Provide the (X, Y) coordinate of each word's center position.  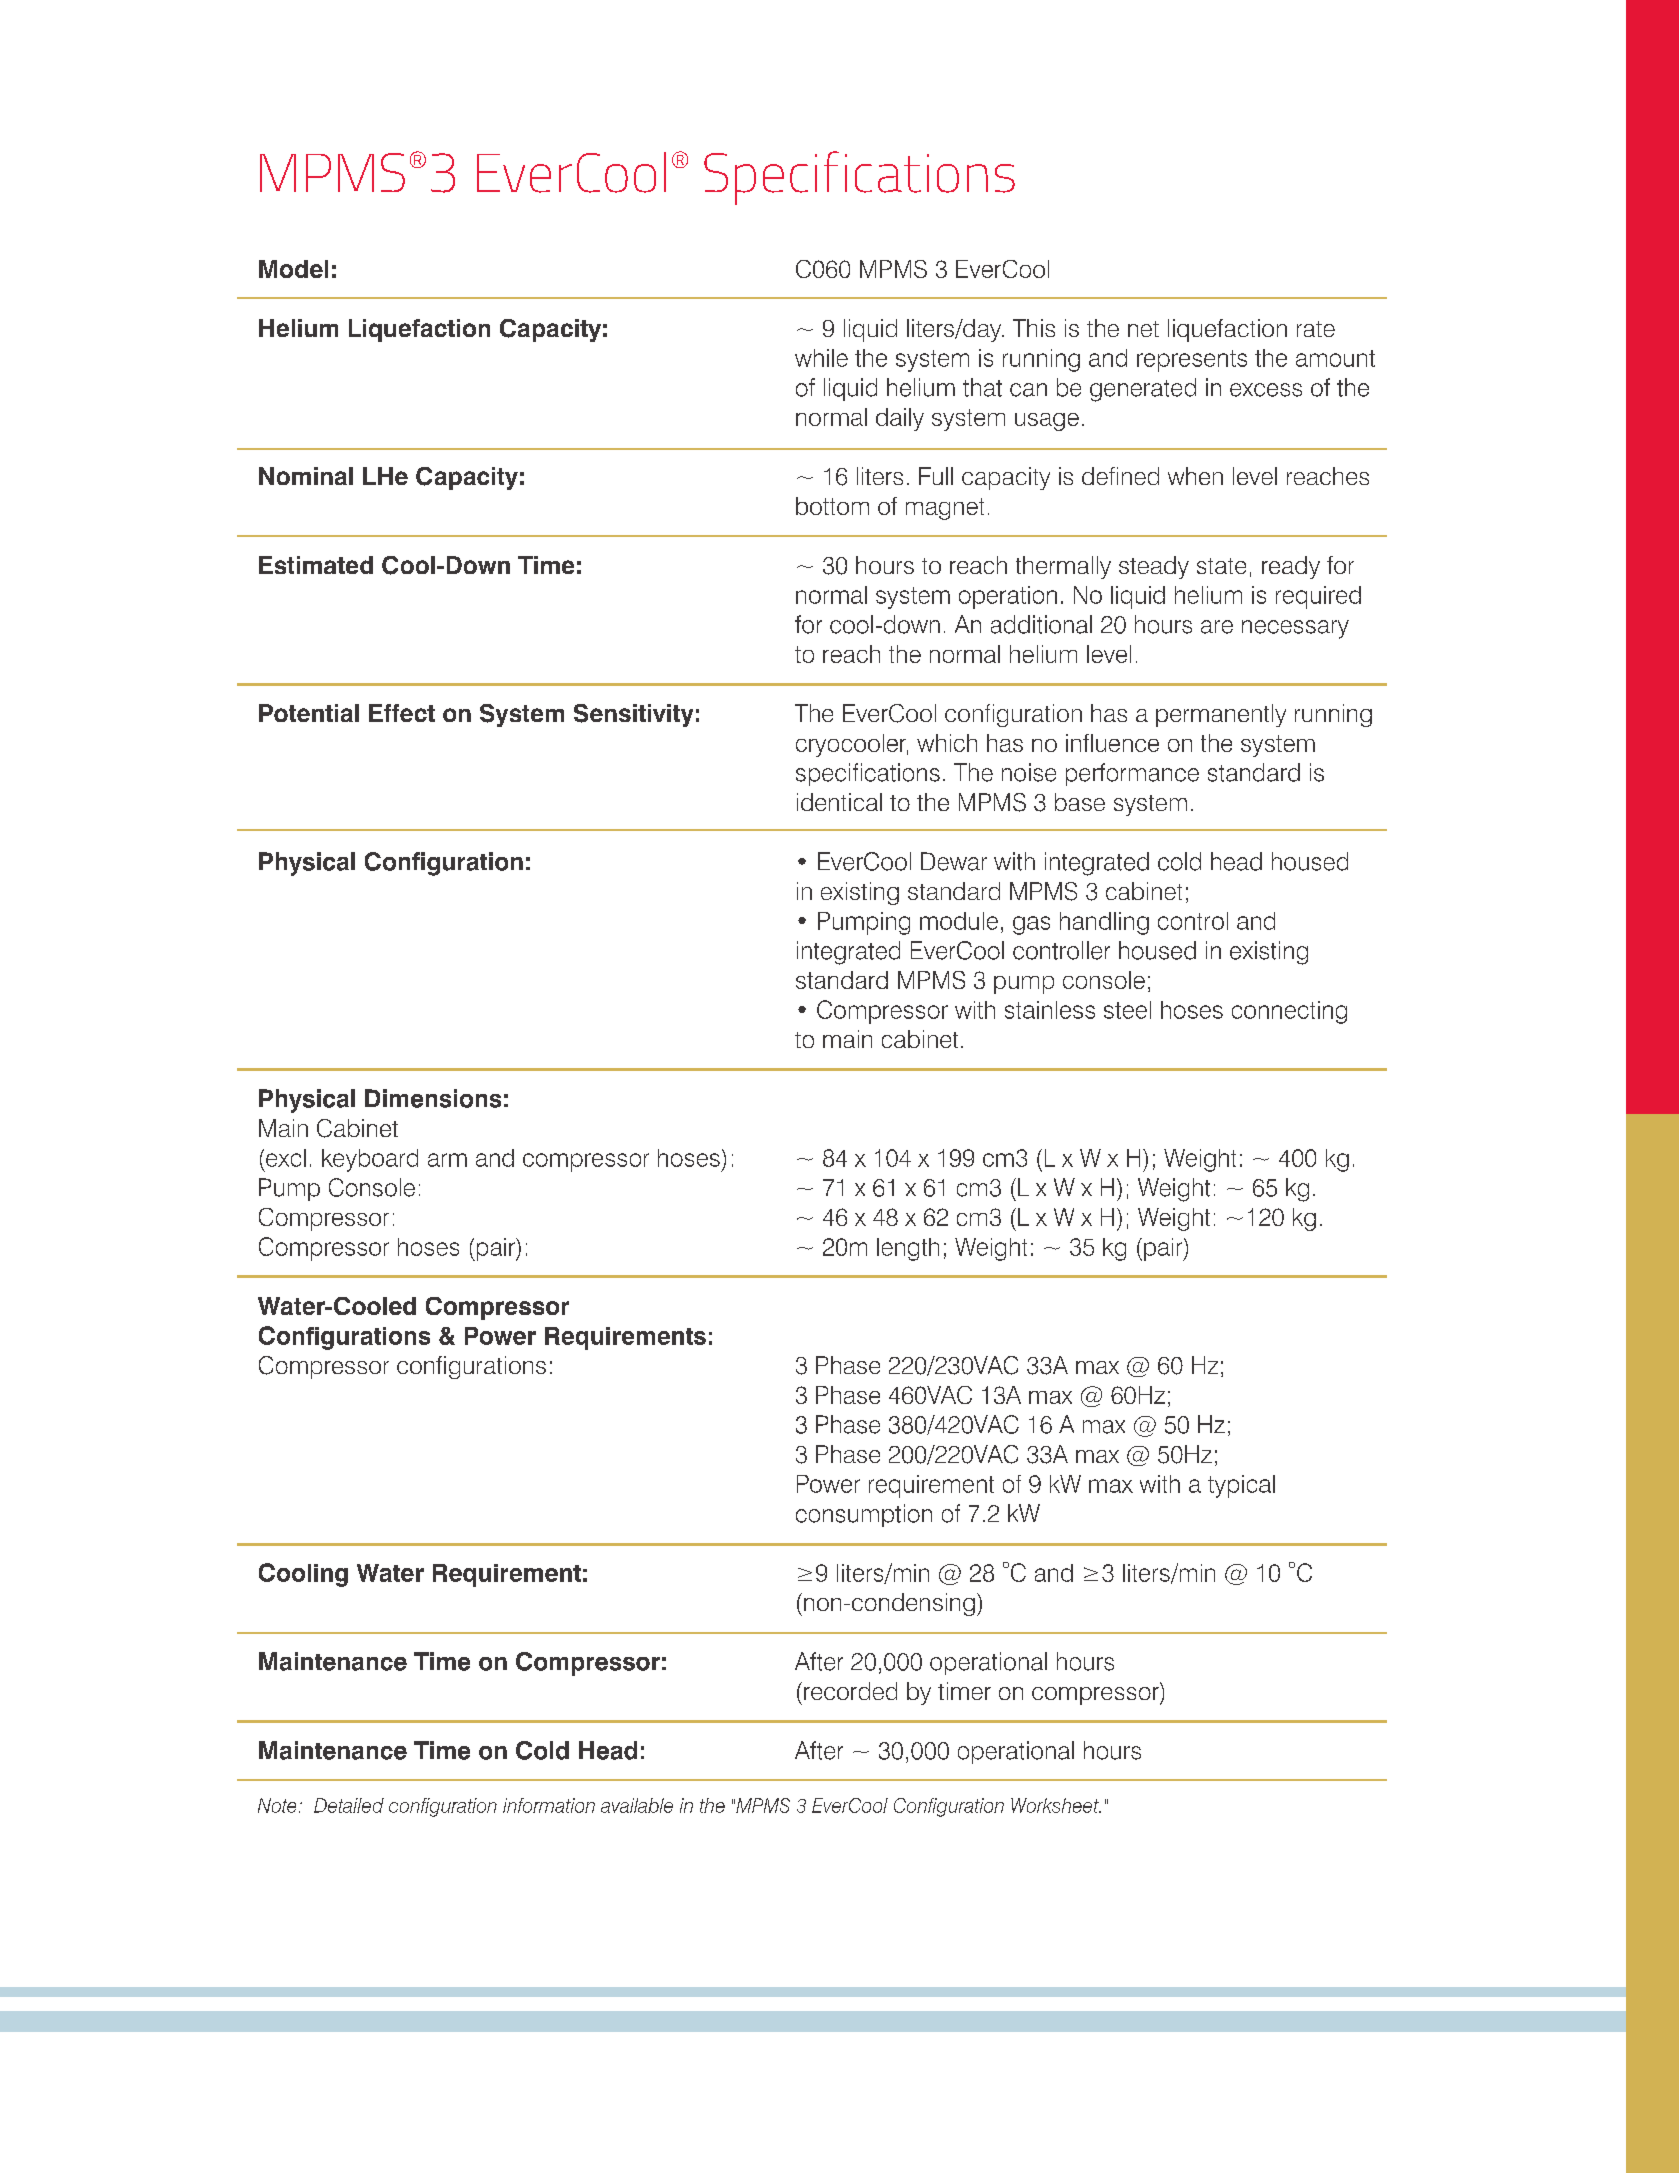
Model (293, 269)
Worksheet (1056, 1805)
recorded (850, 1691)
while (821, 358)
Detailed (349, 1805)
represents (1192, 361)
